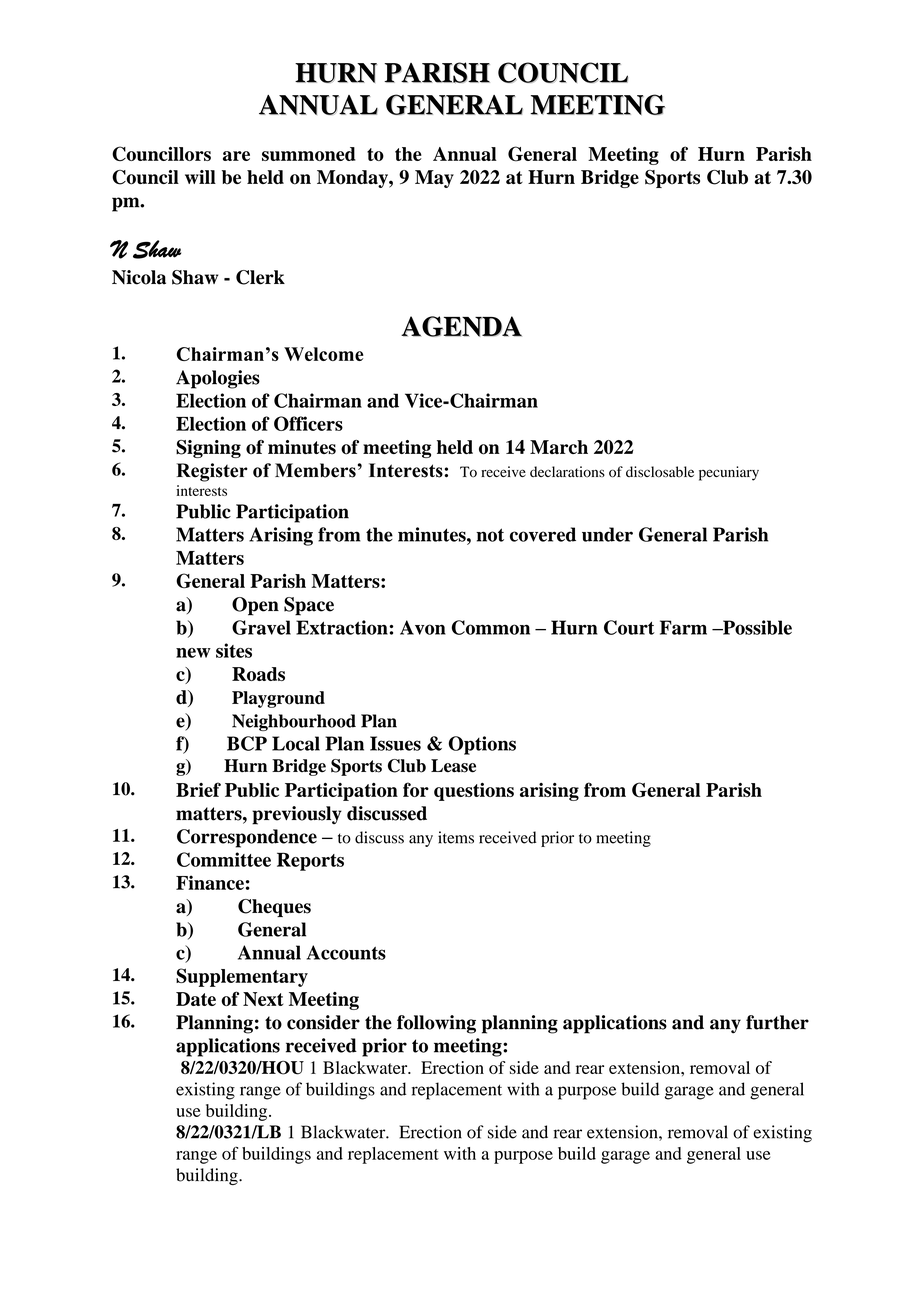 The image size is (924, 1308). Describe the element at coordinates (683, 627) in the screenshot. I see `Farm` at that location.
